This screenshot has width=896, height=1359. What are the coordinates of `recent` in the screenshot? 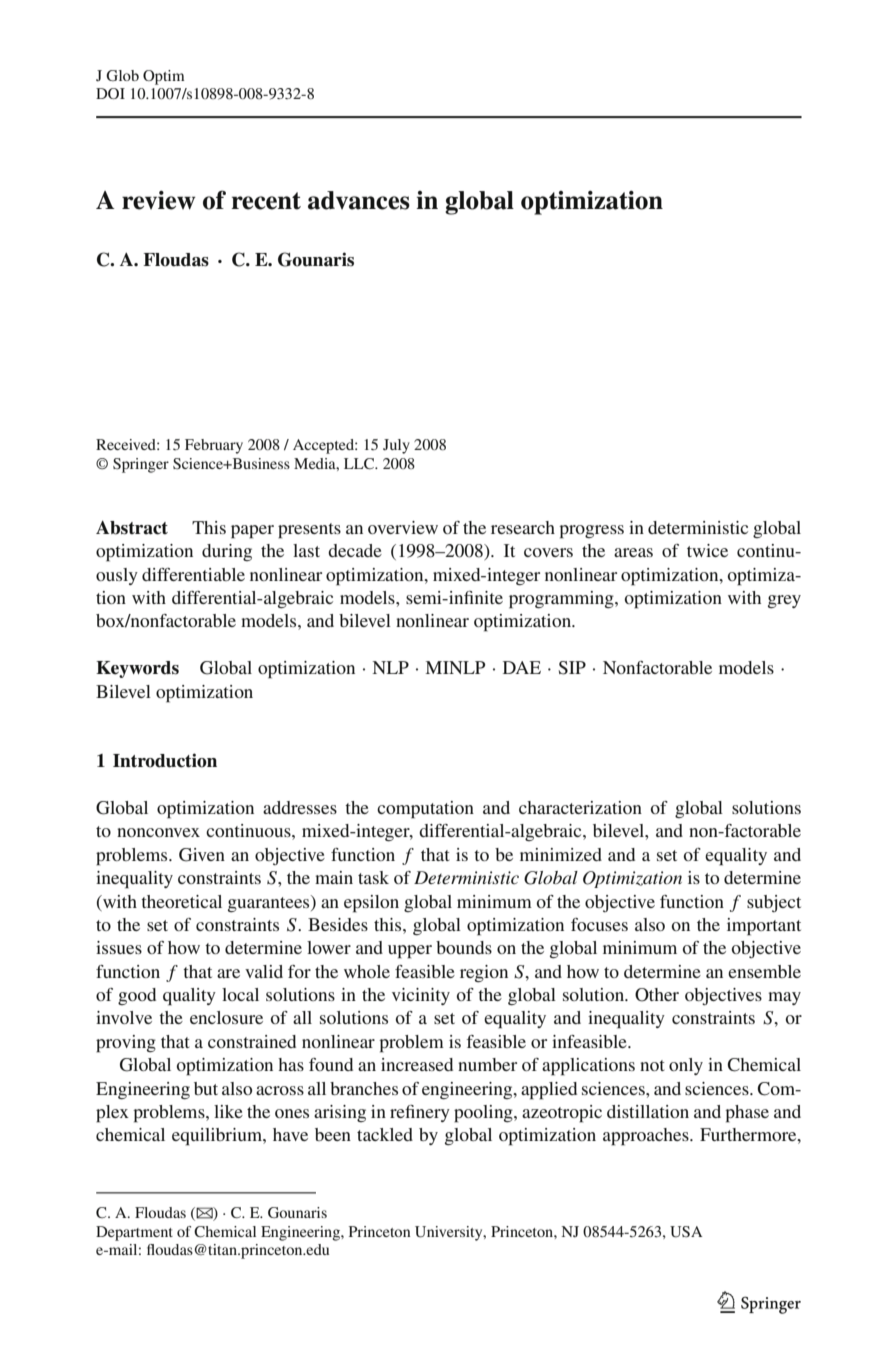 It's located at (266, 201).
